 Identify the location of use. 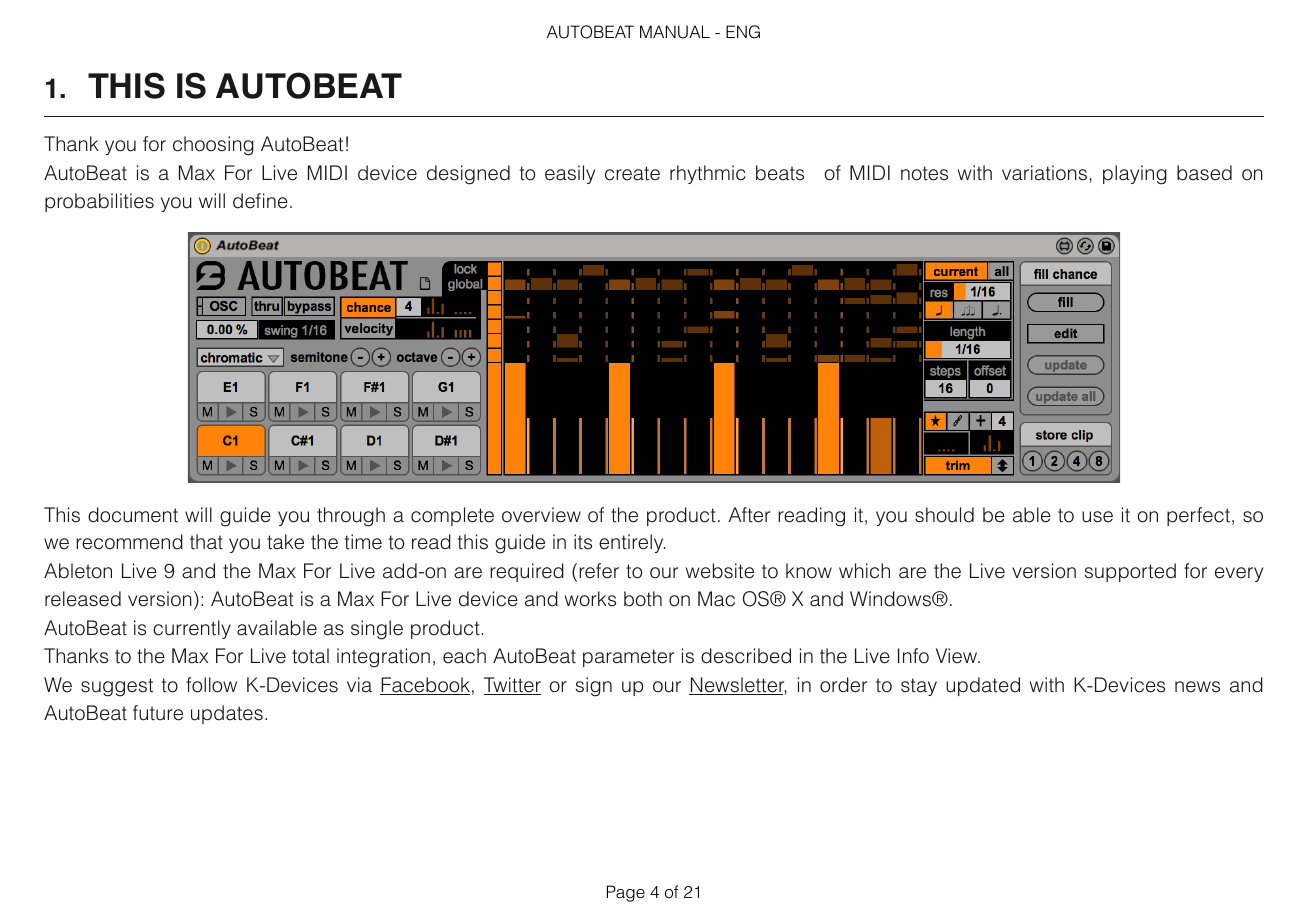
(1097, 517).
